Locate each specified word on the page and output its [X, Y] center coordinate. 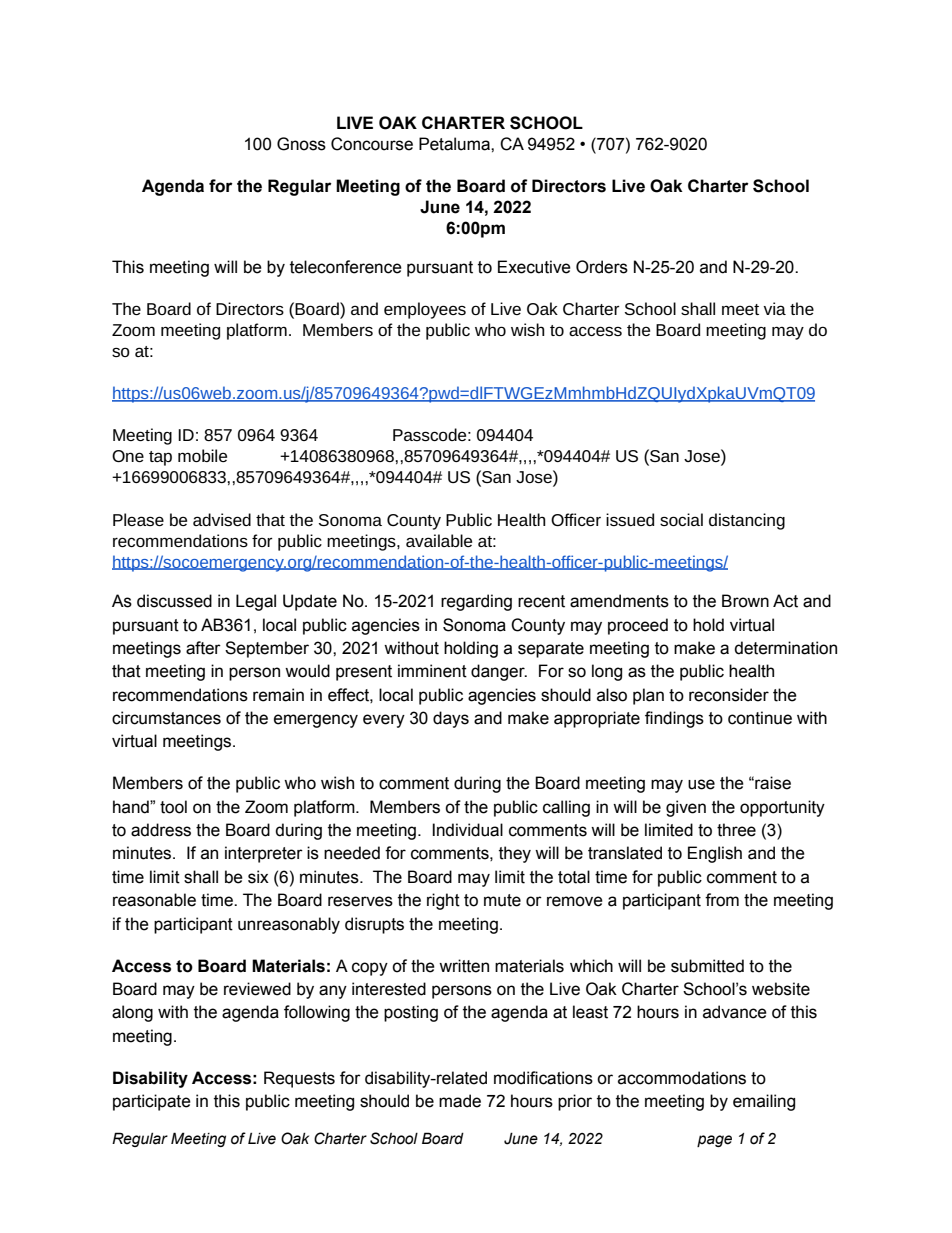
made [460, 1101]
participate [152, 1102]
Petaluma [455, 144]
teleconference [346, 267]
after [203, 648]
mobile [202, 455]
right [443, 901]
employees [425, 310]
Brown [745, 601]
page [714, 1141]
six [258, 877]
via [774, 308]
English [715, 854]
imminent [432, 671]
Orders [602, 267]
